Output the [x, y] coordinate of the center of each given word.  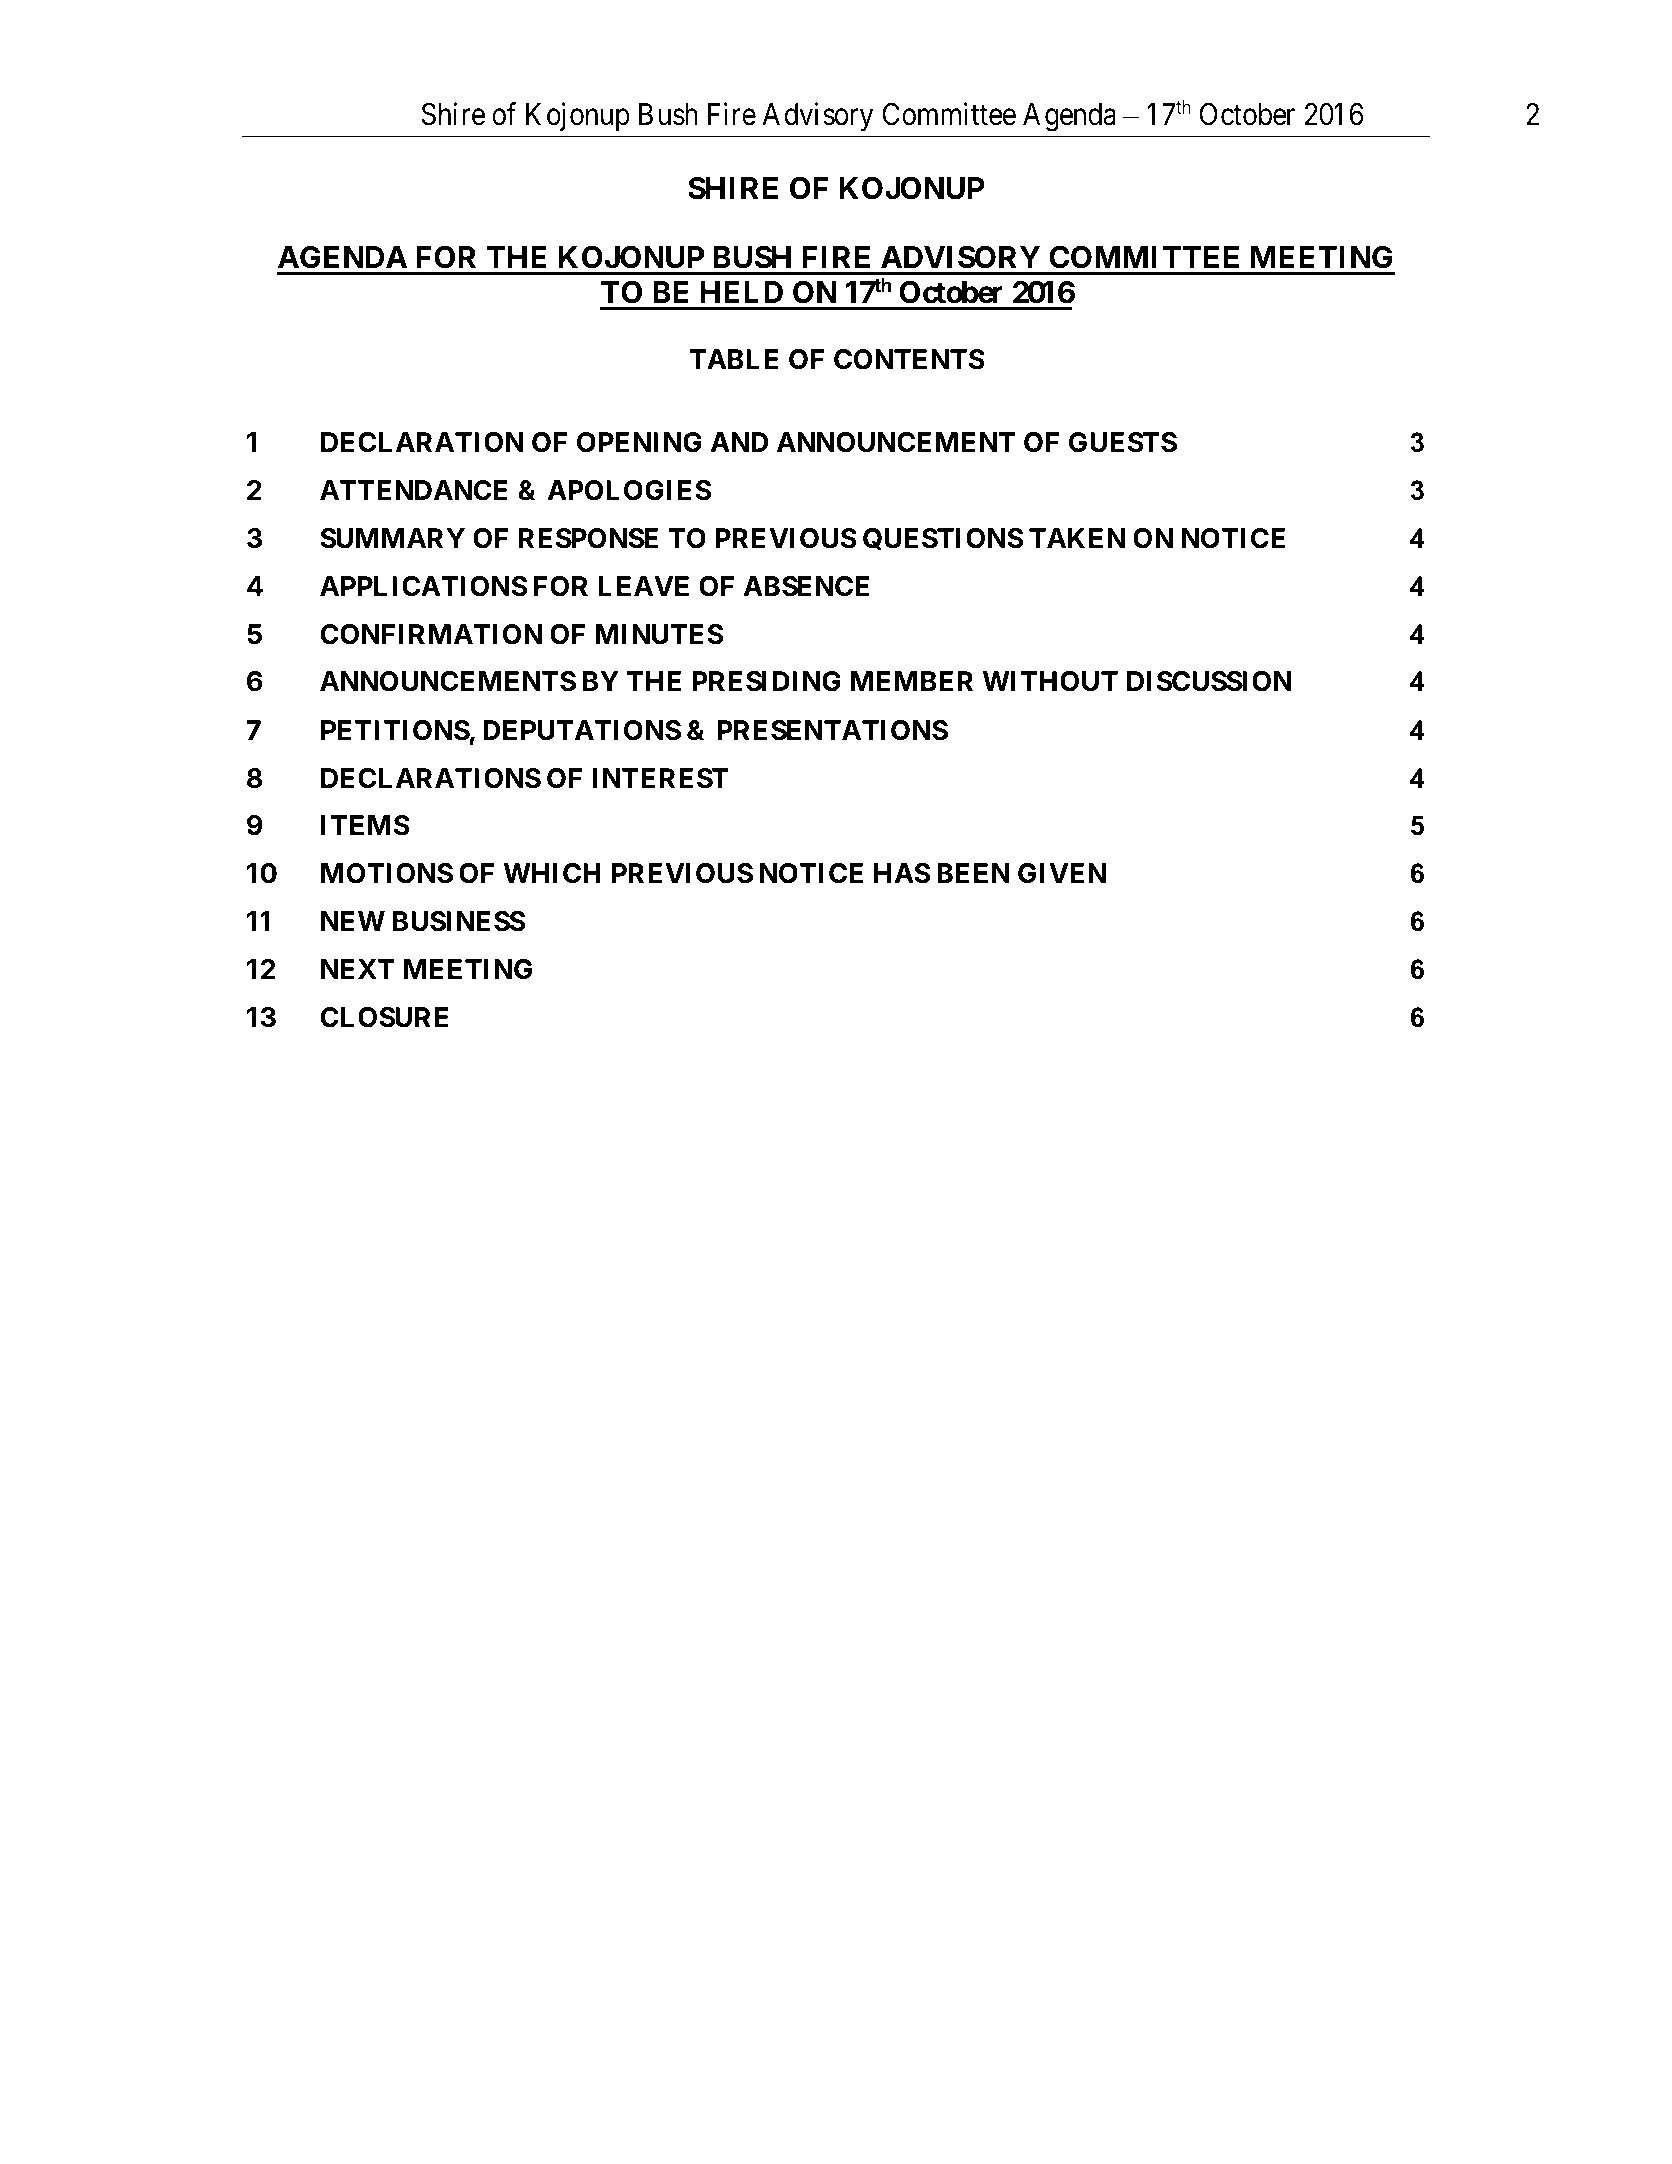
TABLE [734, 359]
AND [739, 442]
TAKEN [1077, 538]
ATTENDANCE [414, 490]
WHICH [552, 873]
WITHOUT [1050, 681]
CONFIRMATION [431, 634]
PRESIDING [766, 681]
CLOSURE [384, 1017]
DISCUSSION [1209, 681]
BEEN [973, 873]
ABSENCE [806, 586]
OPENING [639, 442]
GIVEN [1062, 873]
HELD [742, 292]
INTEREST [660, 778]
